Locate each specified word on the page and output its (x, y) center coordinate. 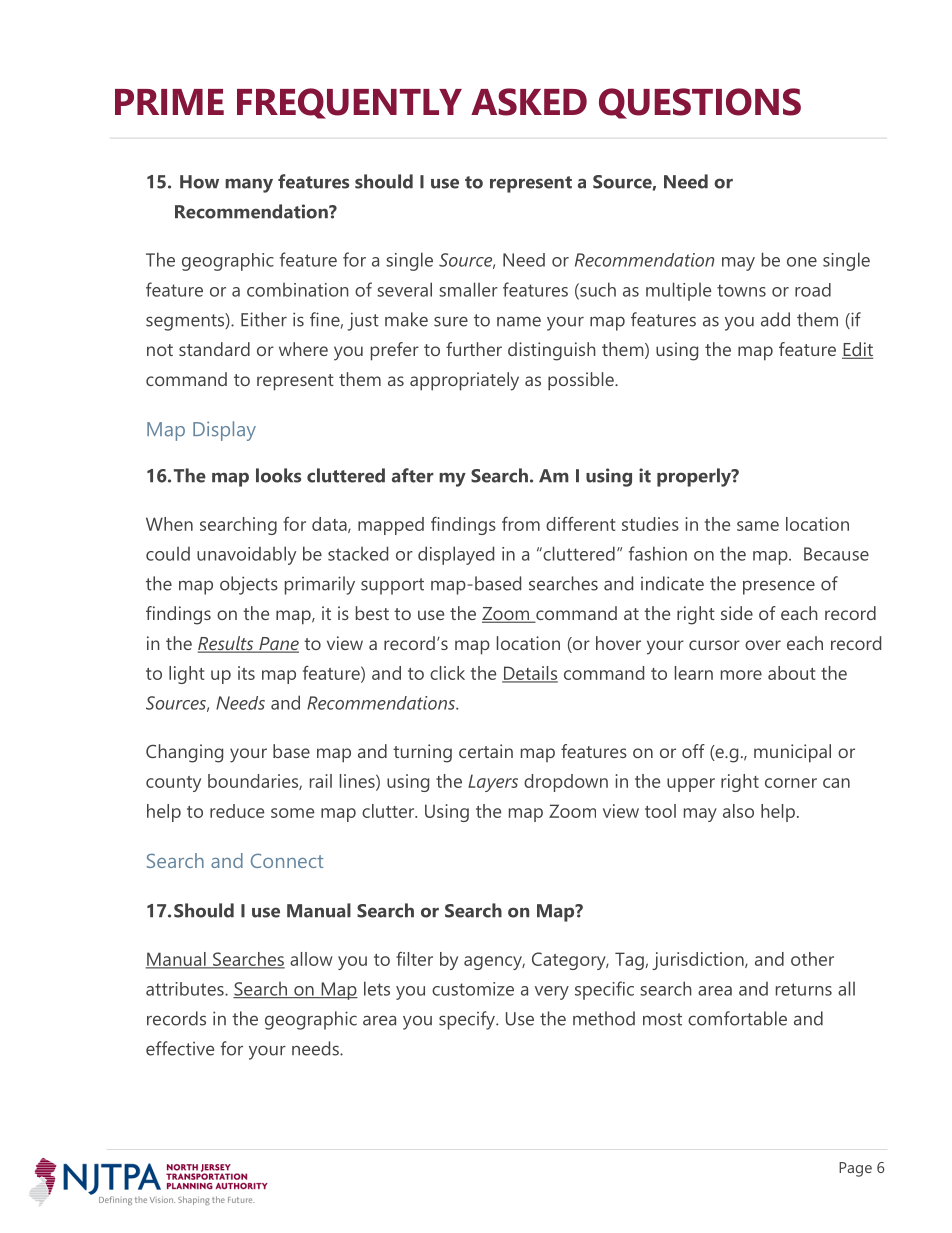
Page (855, 1169)
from (521, 524)
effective (180, 1048)
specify (468, 1020)
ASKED (529, 102)
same (758, 526)
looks (278, 475)
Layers (493, 783)
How (199, 182)
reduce (237, 811)
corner (791, 783)
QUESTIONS (700, 103)
